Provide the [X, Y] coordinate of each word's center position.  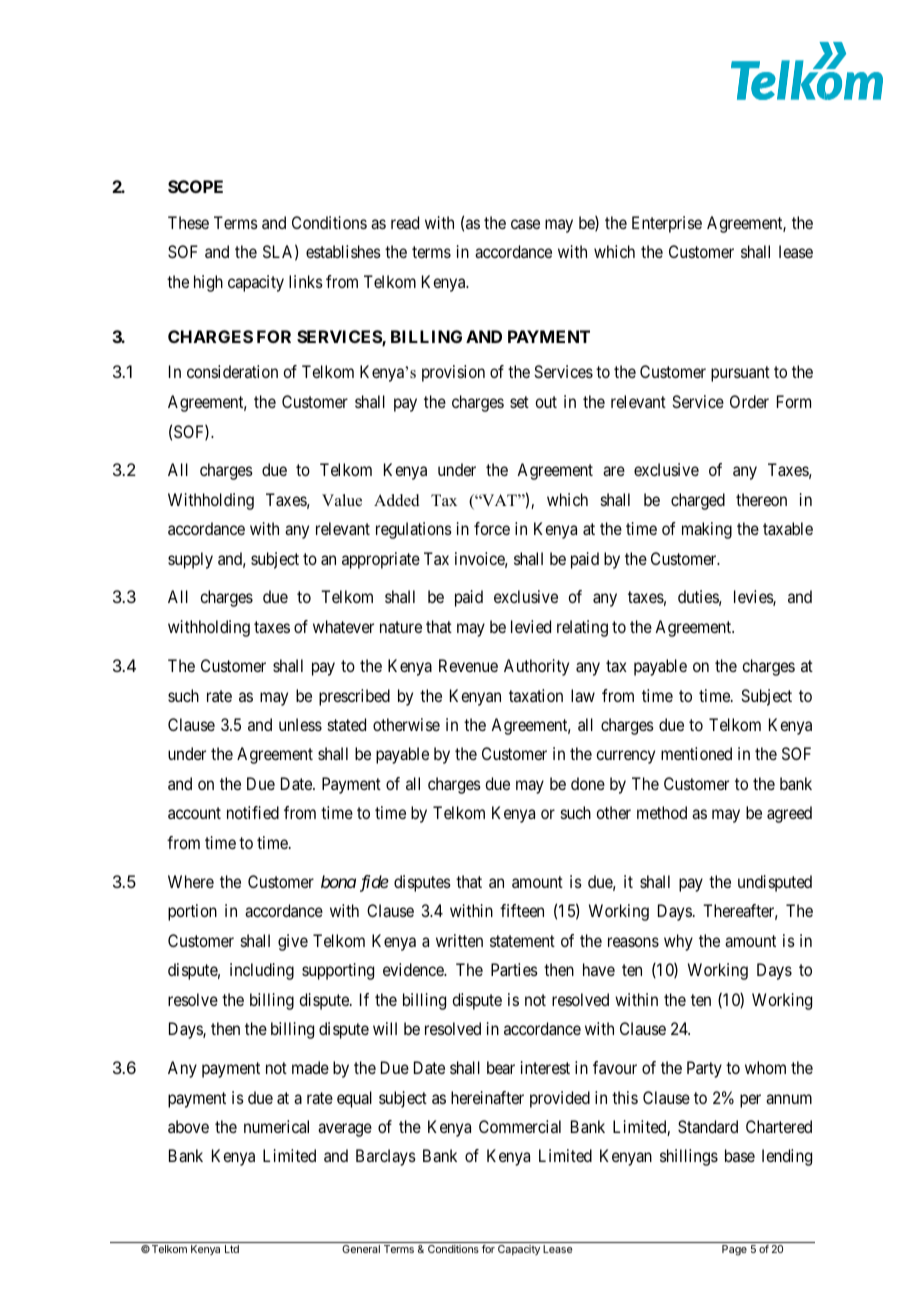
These [188, 222]
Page [734, 1250]
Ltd [232, 1249]
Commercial [520, 1126]
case [525, 224]
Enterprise [667, 224]
